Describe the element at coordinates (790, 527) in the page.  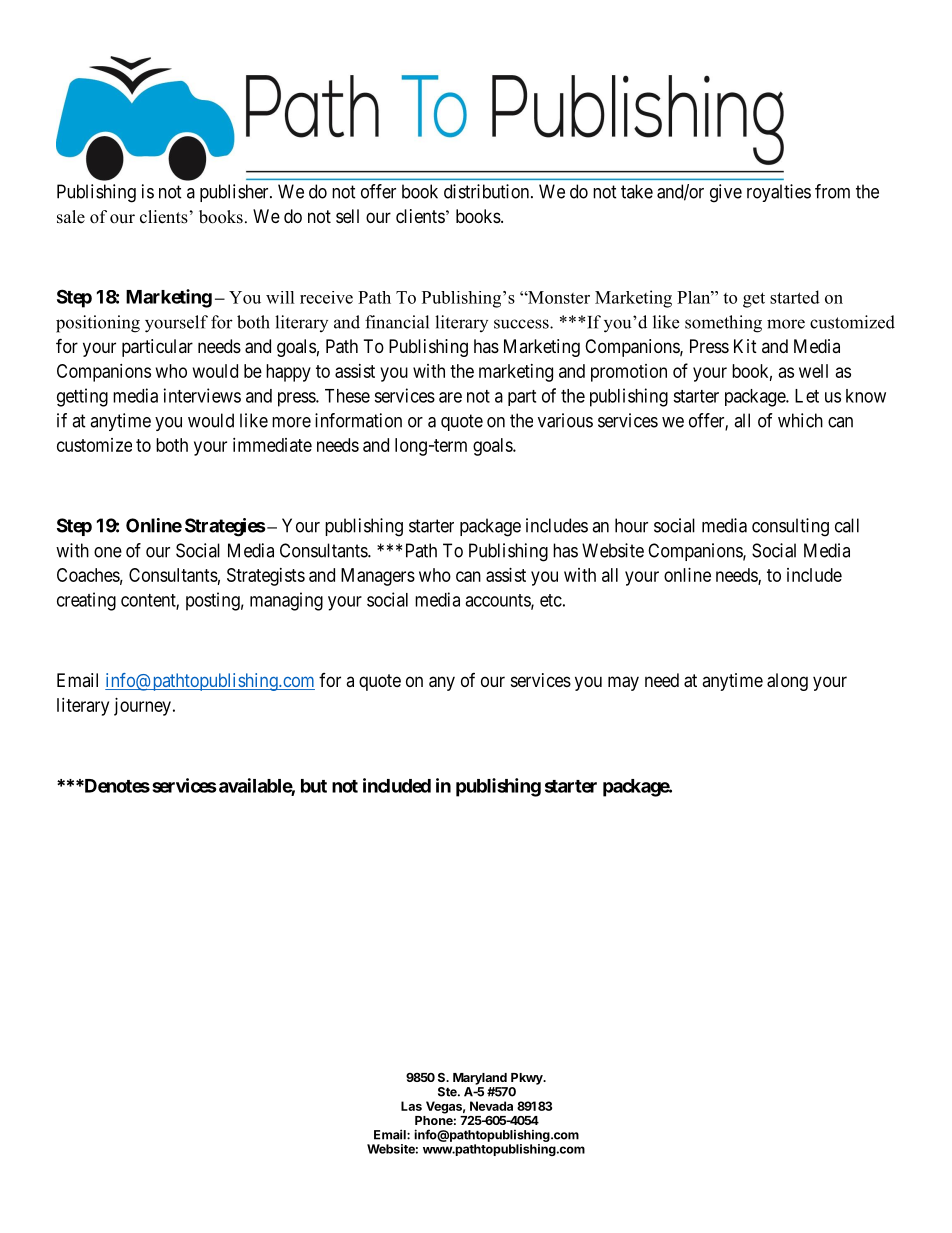
I see `consulting` at that location.
